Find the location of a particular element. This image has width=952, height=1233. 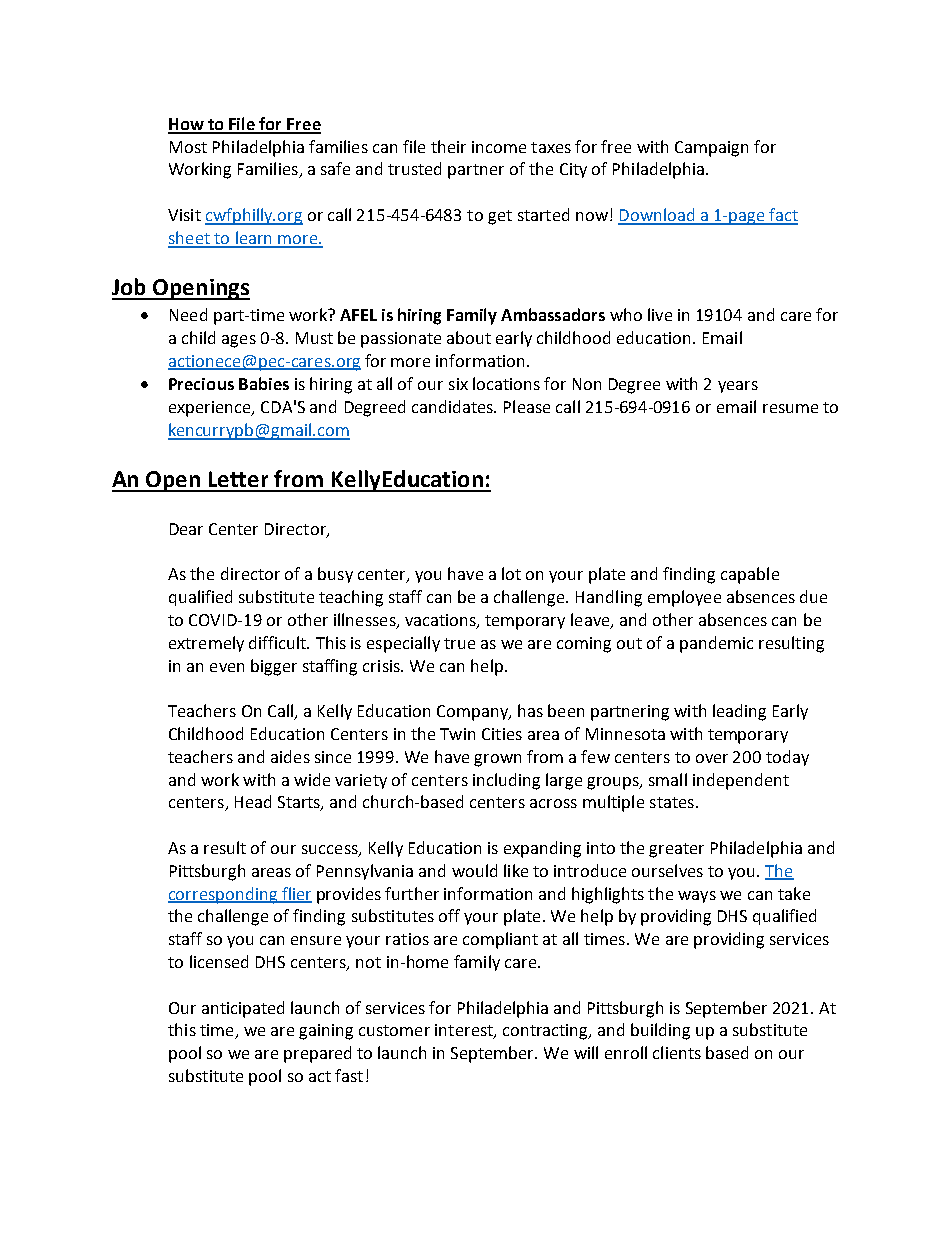

lot is located at coordinates (511, 573).
